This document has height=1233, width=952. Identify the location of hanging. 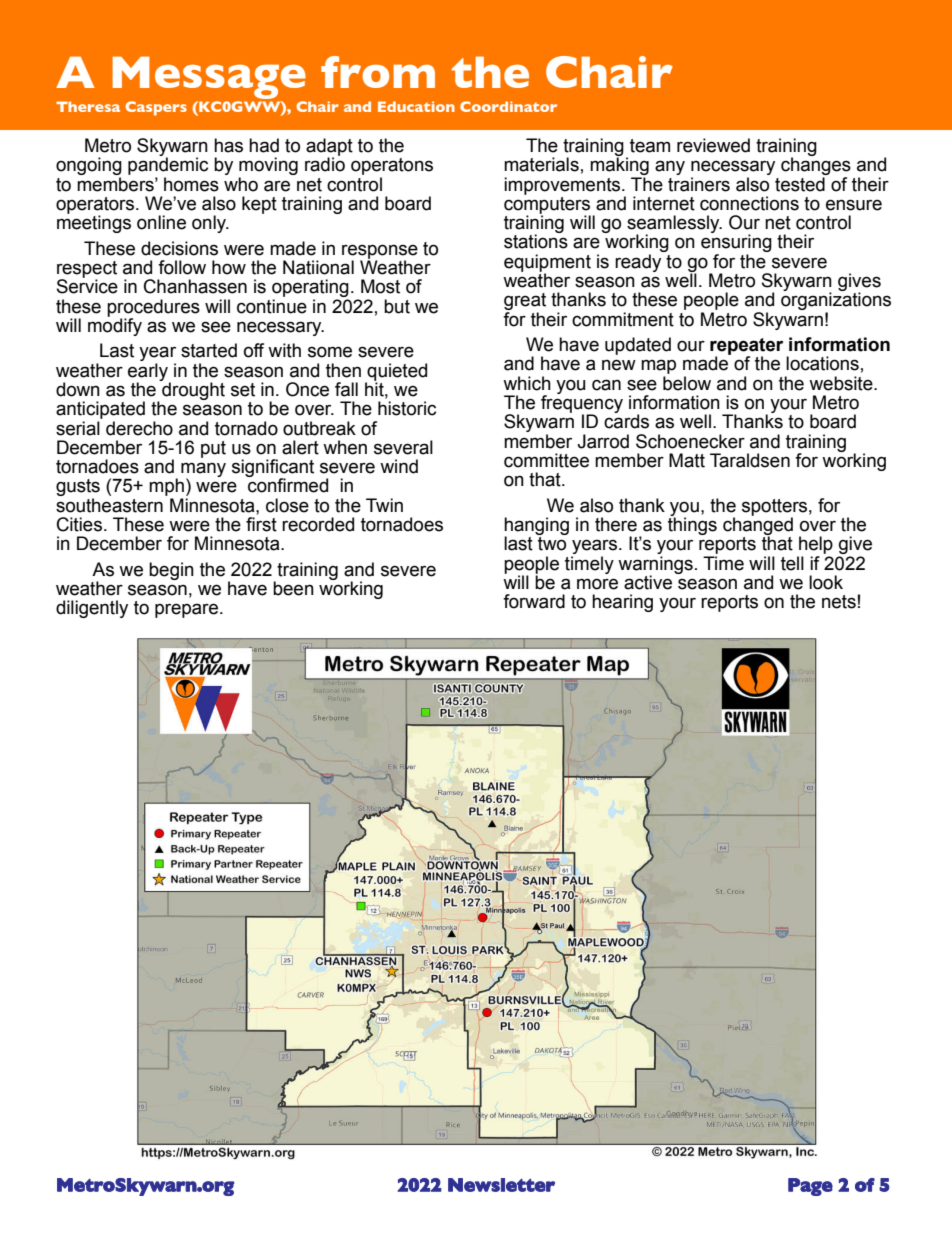
(536, 527).
